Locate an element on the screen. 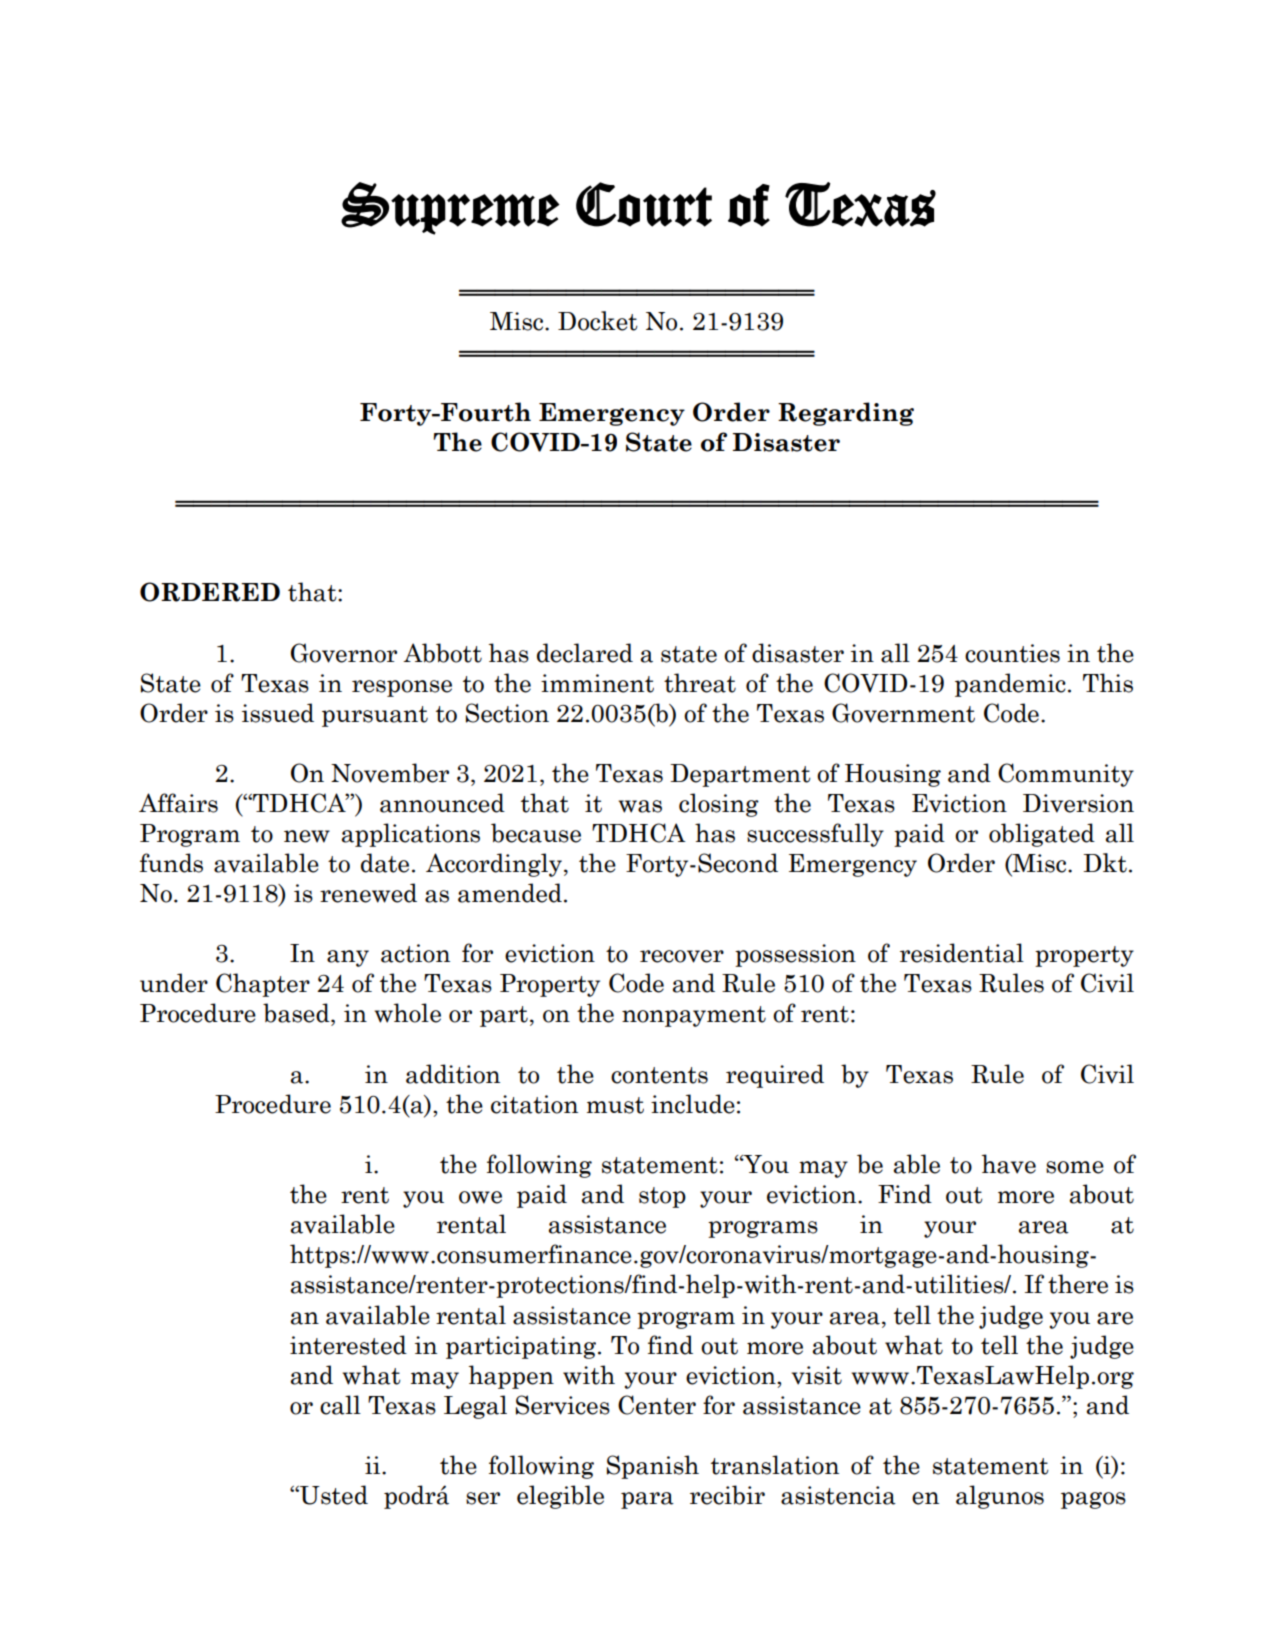 The image size is (1276, 1652). call is located at coordinates (340, 1405).
